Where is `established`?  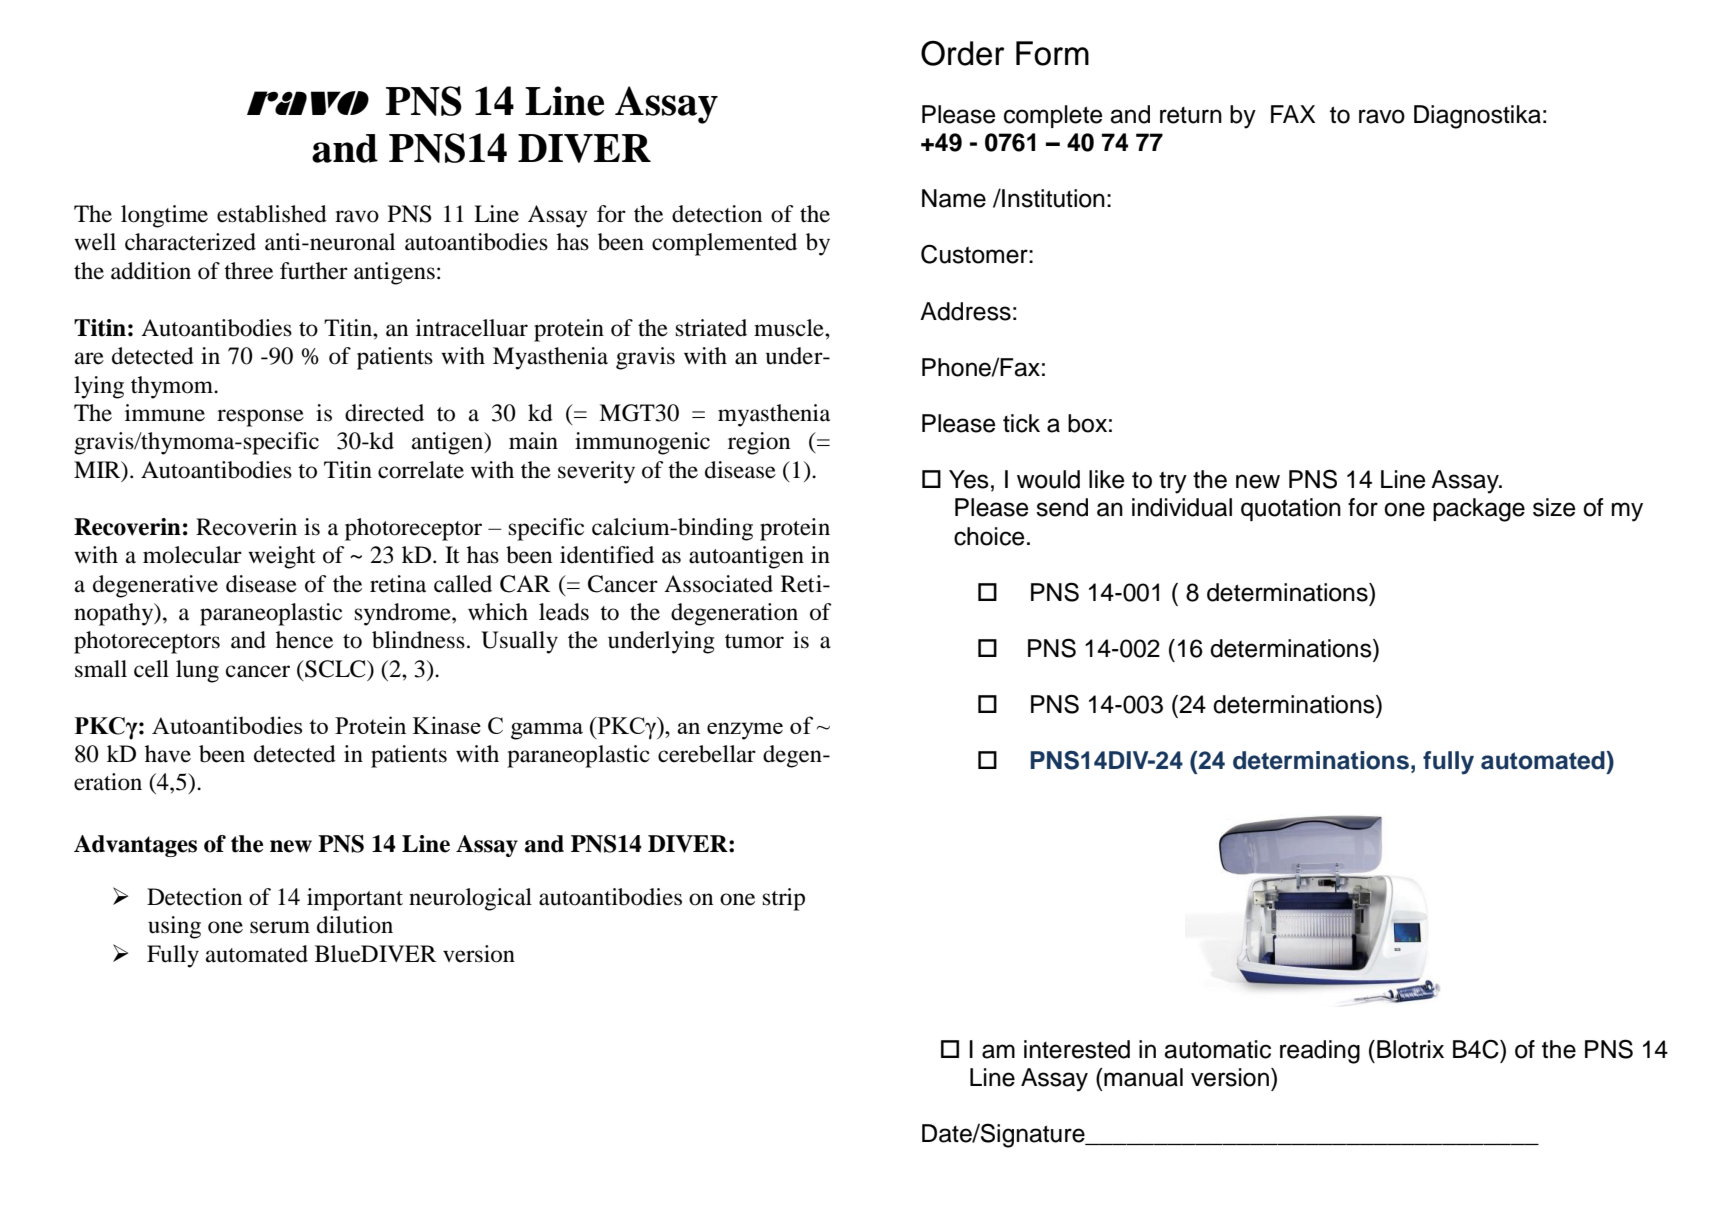 established is located at coordinates (272, 214).
